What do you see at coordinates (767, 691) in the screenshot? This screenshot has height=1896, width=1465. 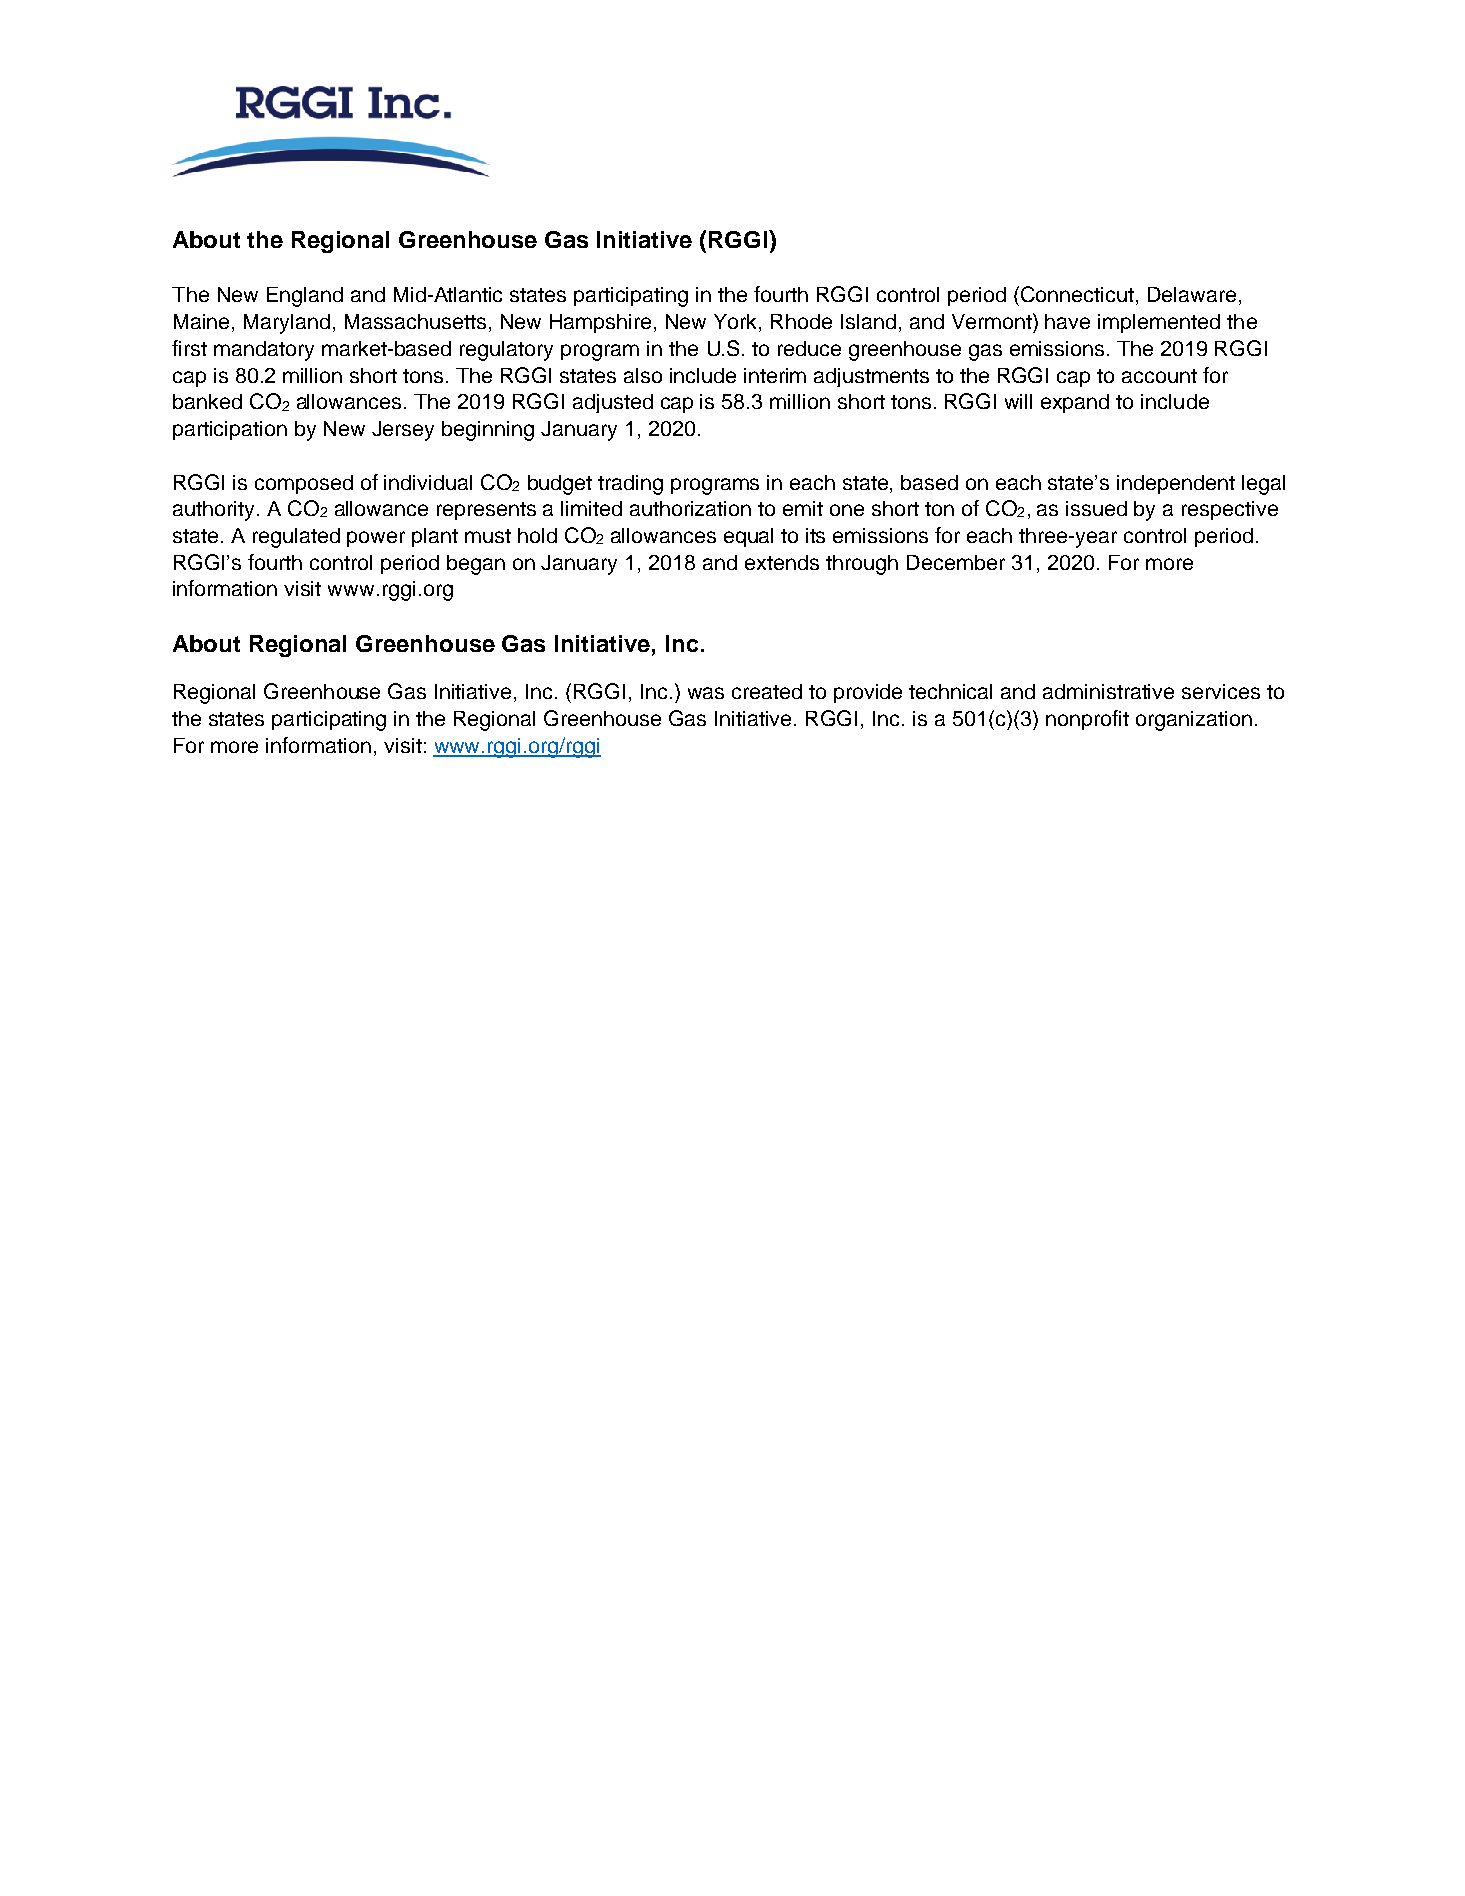 I see `created` at bounding box center [767, 691].
